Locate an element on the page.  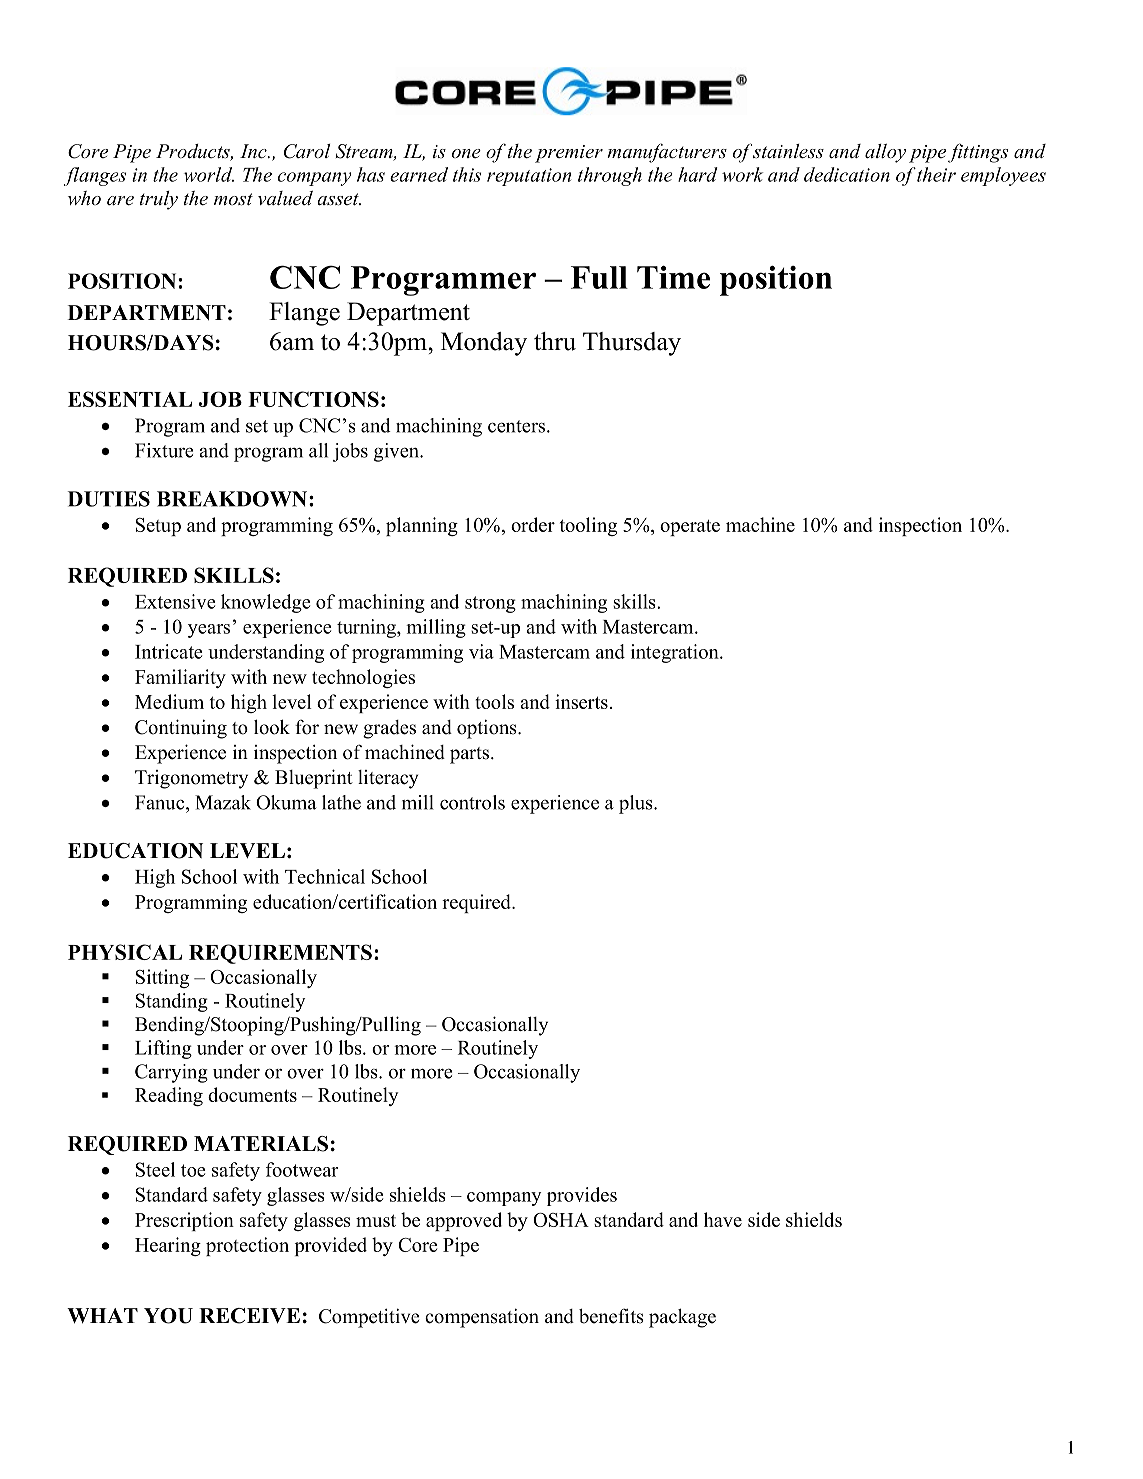
their is located at coordinates (936, 174).
